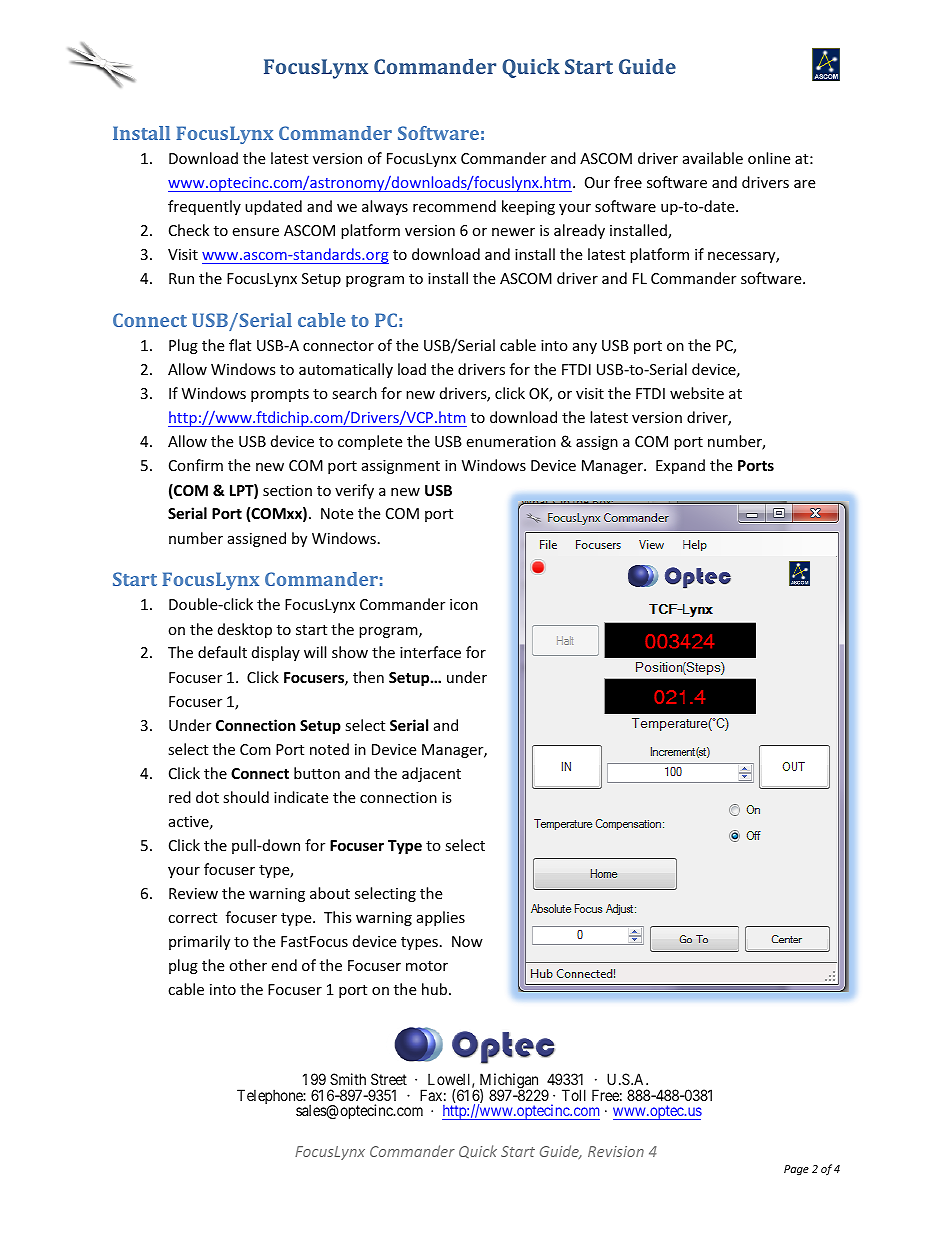  I want to click on applies, so click(441, 918).
